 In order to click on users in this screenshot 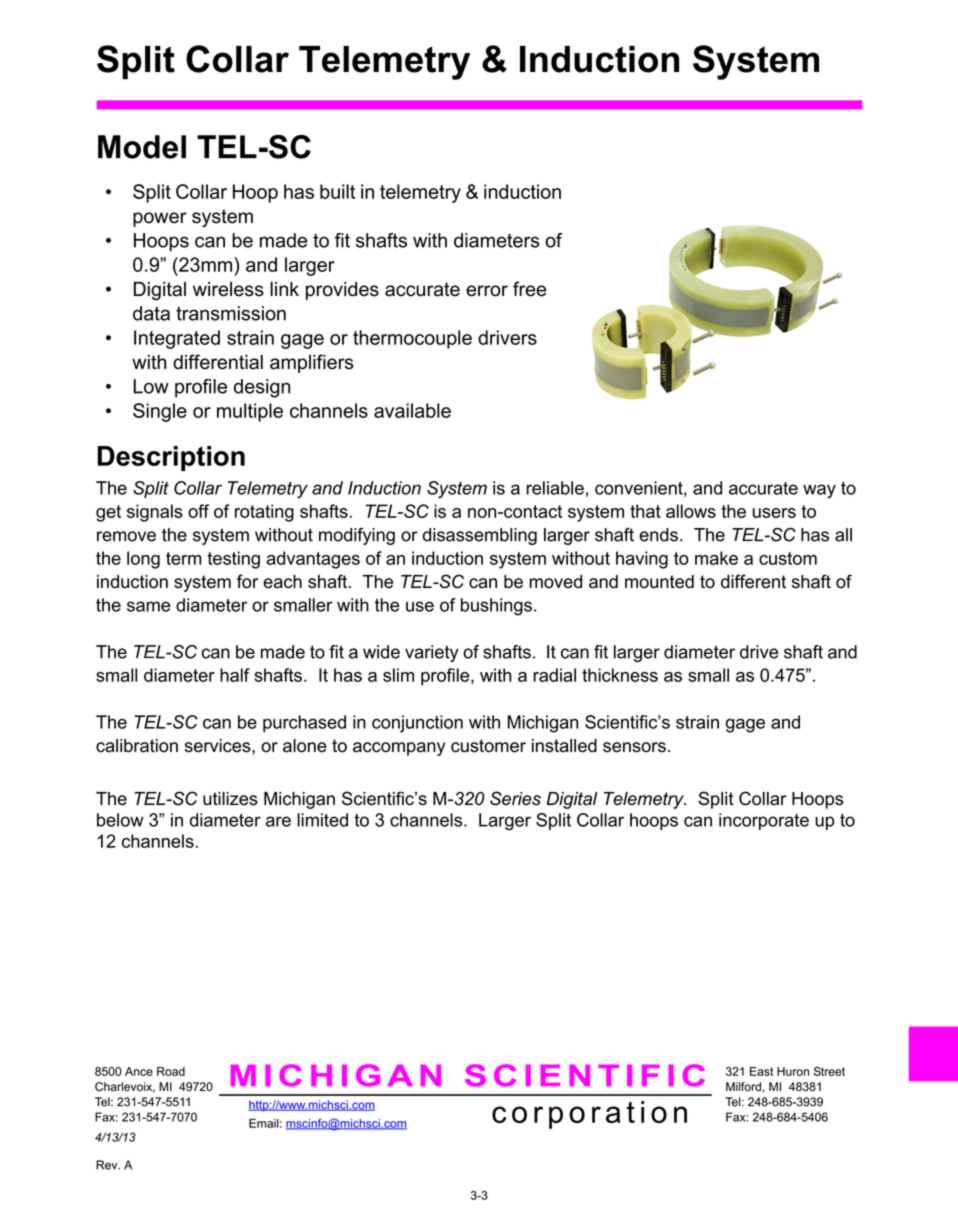, I will do `click(774, 513)`.
